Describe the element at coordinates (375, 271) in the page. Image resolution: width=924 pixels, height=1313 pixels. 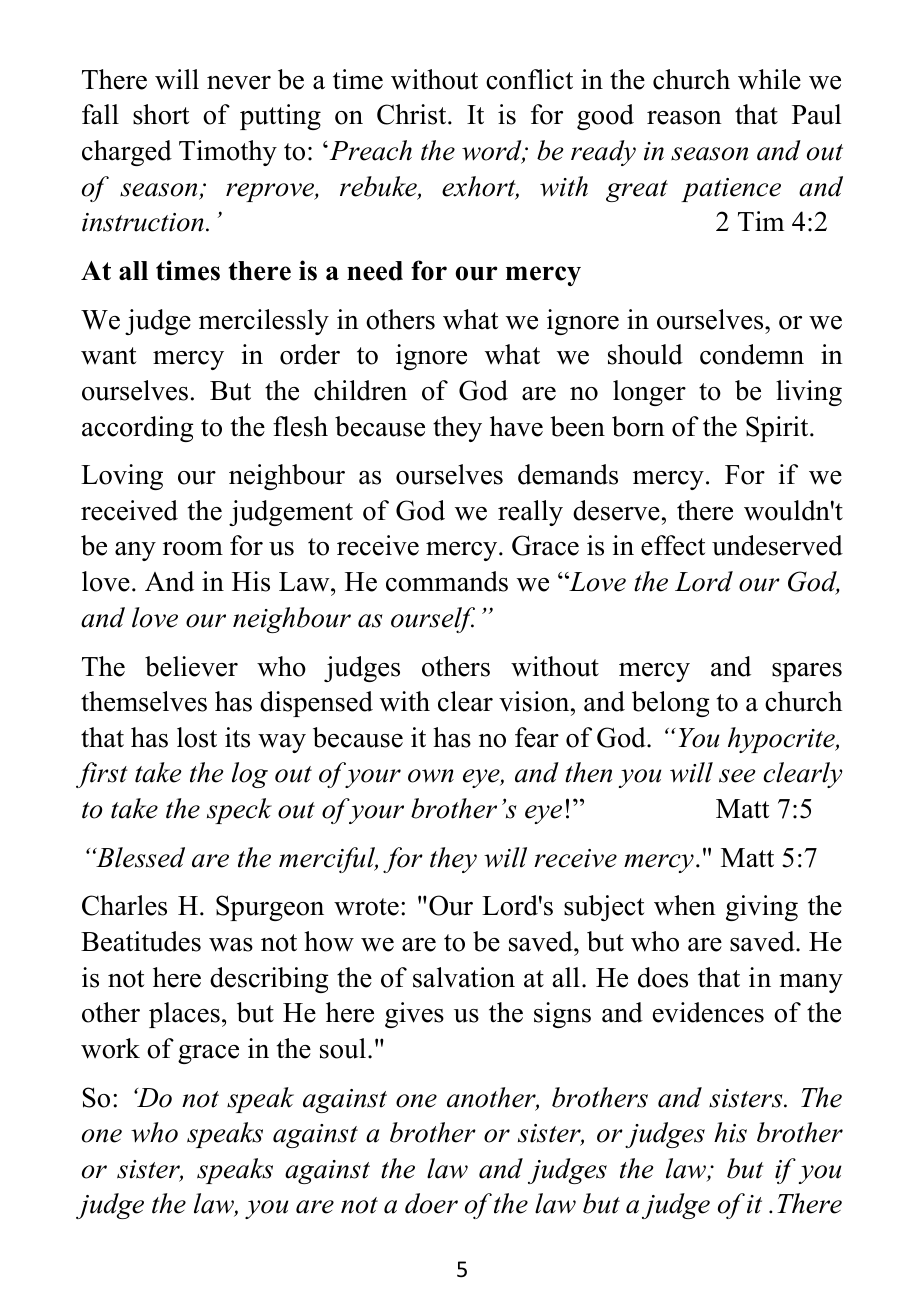
I see `need` at that location.
